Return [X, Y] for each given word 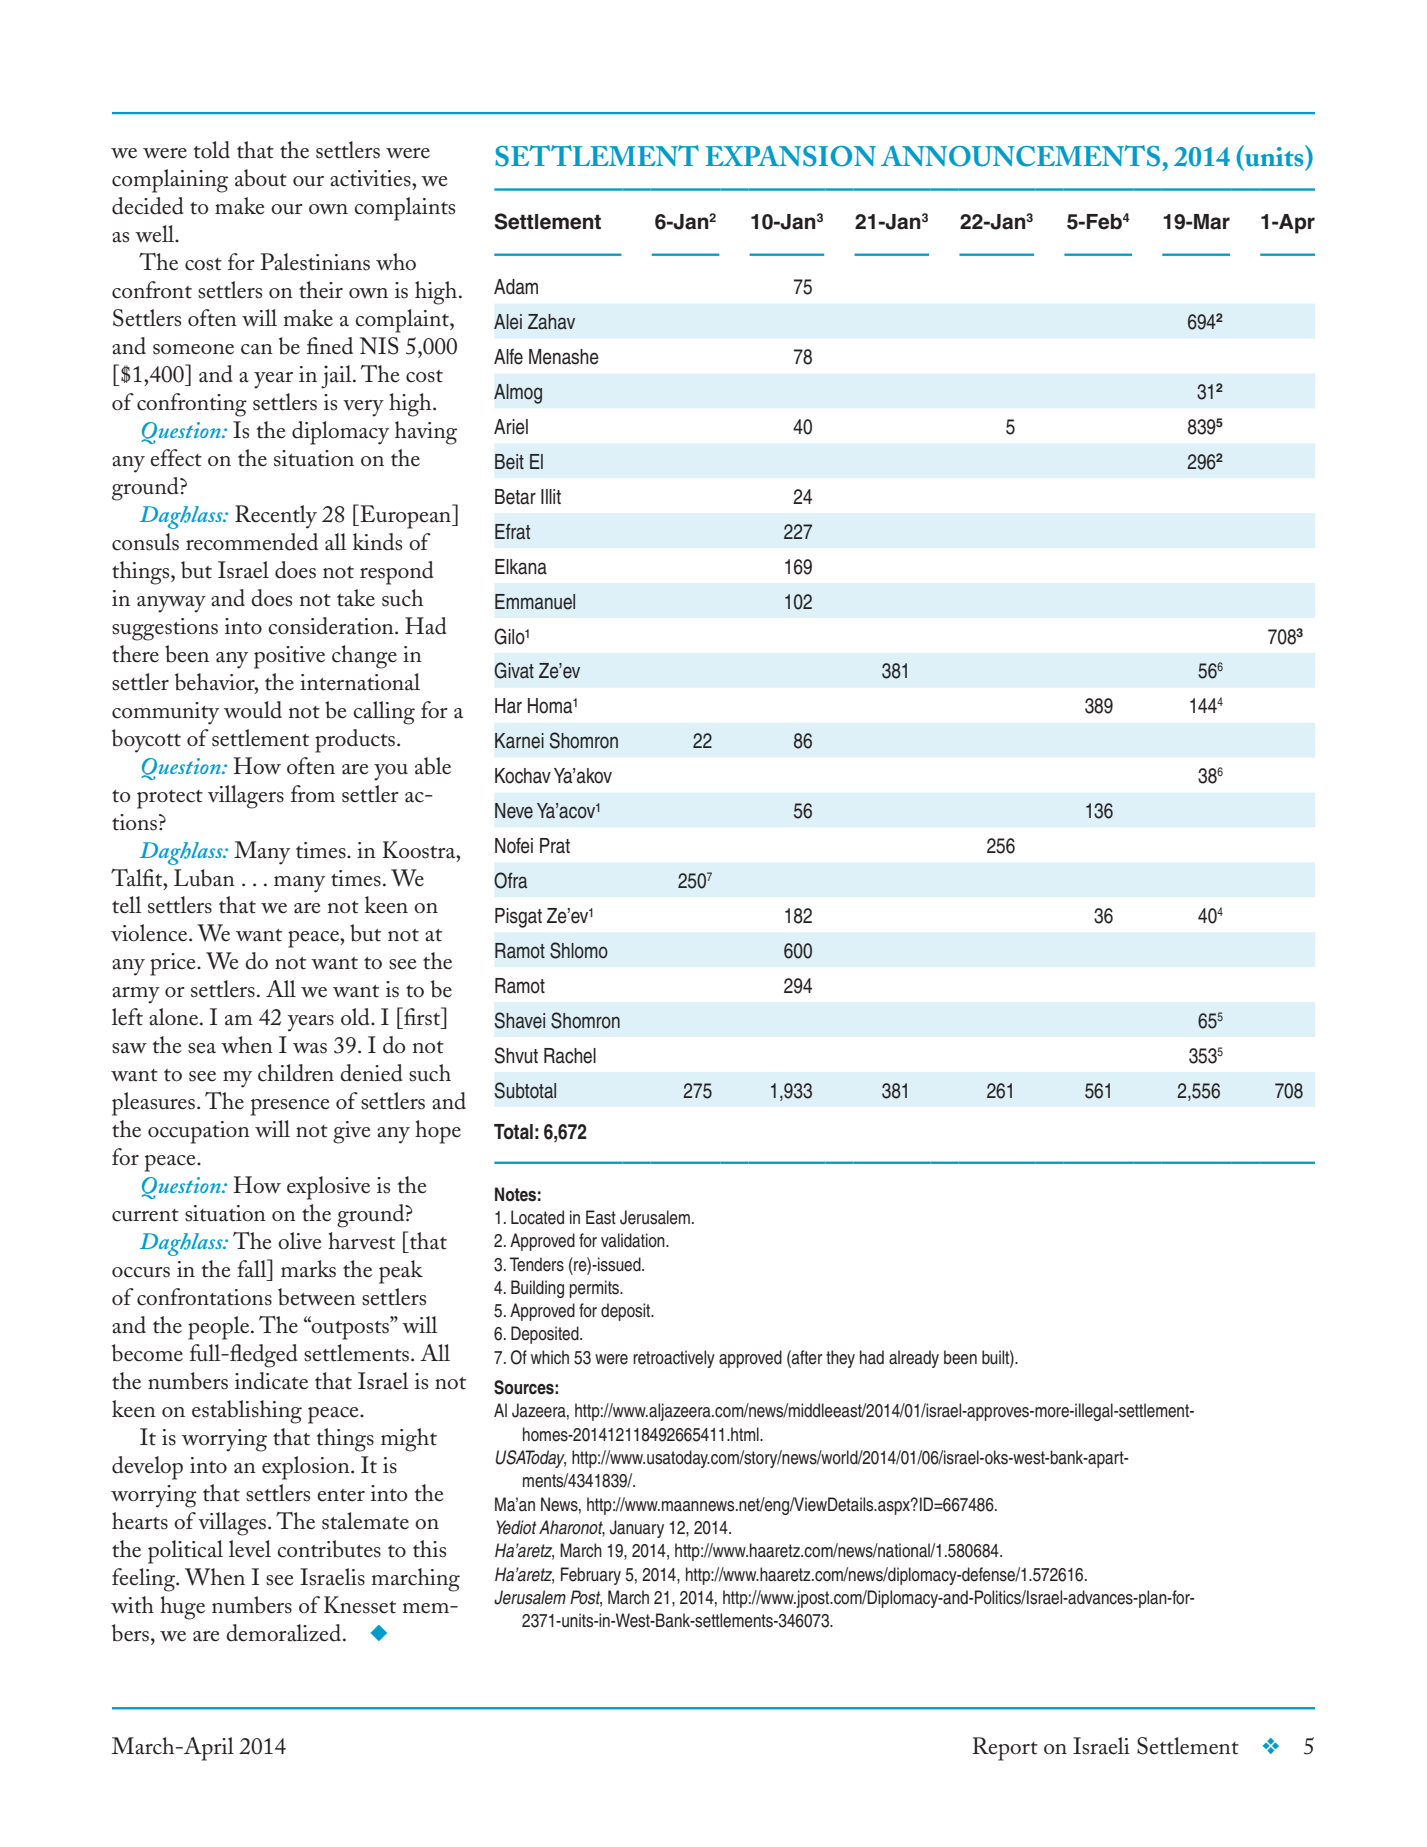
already [914, 1359]
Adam [516, 287]
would [253, 710]
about [261, 178]
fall [253, 1268]
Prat [555, 846]
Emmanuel [535, 602]
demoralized [285, 1633]
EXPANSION [791, 156]
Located [537, 1217]
